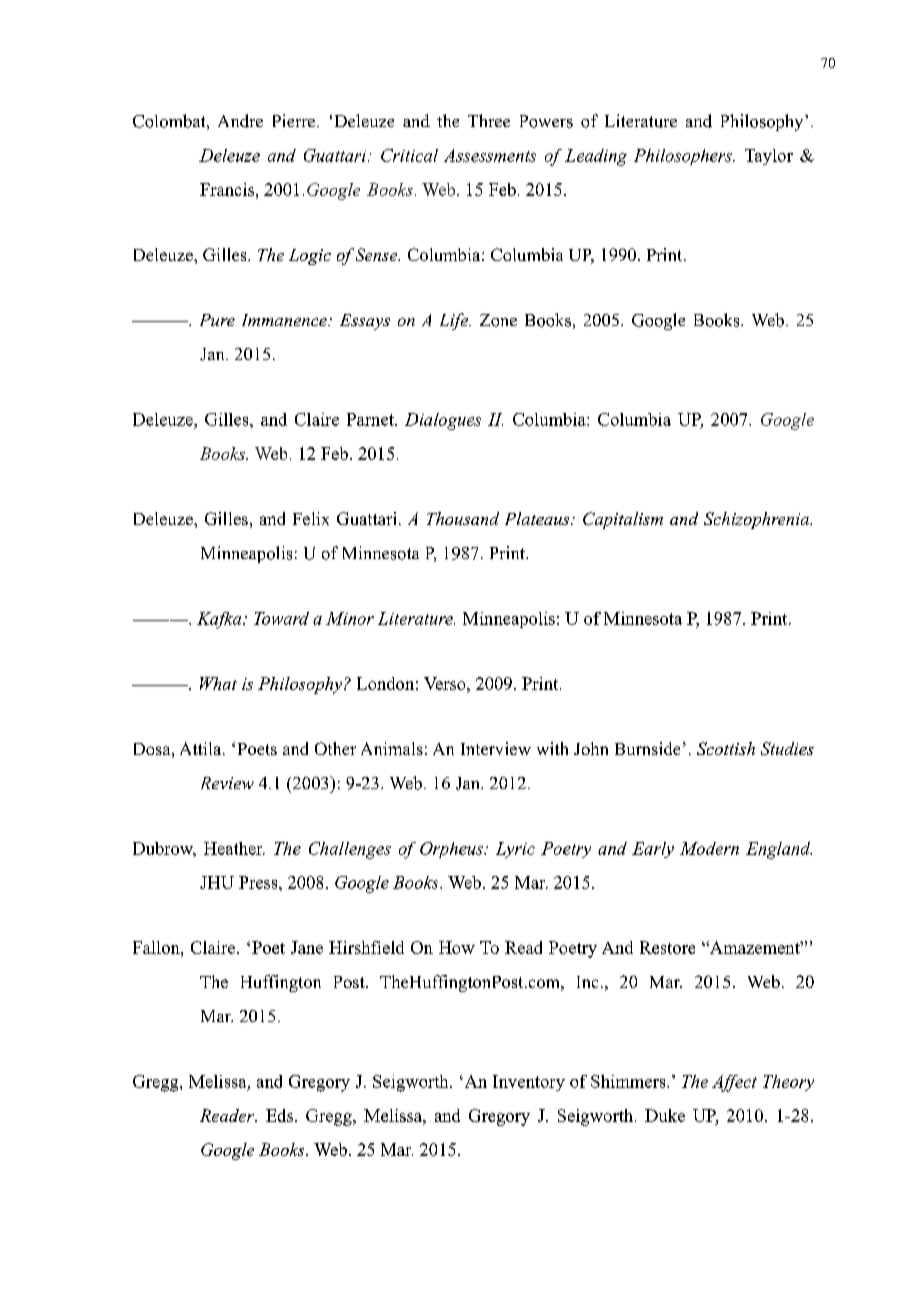  What do you see at coordinates (529, 1083) in the image?
I see `Inventory` at bounding box center [529, 1083].
